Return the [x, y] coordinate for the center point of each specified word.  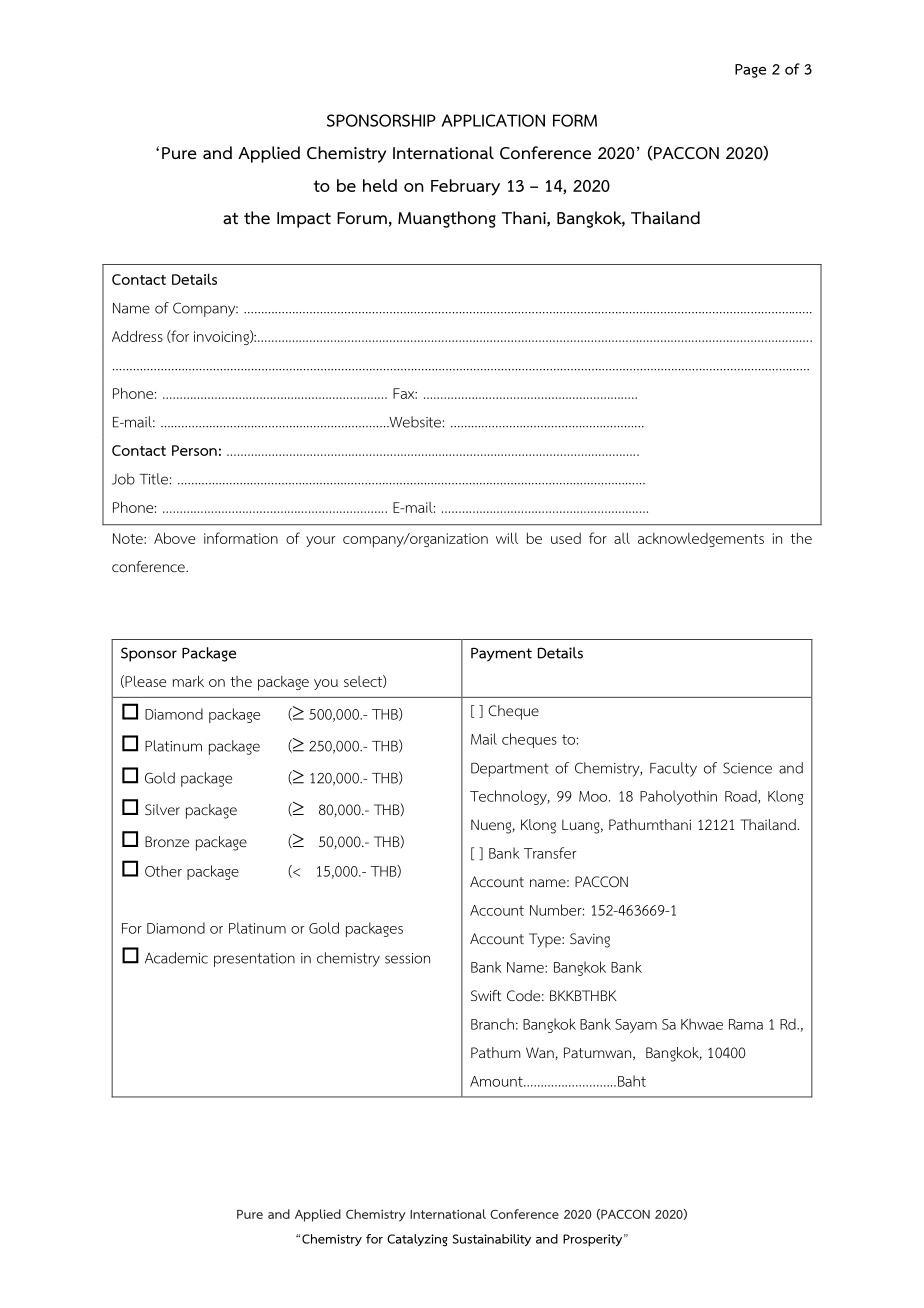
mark [188, 681]
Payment [501, 654]
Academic [176, 958]
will [507, 538]
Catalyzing [417, 1240]
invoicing [222, 337]
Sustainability [491, 1240]
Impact [304, 220]
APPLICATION [493, 120]
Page [750, 71]
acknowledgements [701, 540]
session [407, 958]
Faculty [673, 769]
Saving [590, 940]
